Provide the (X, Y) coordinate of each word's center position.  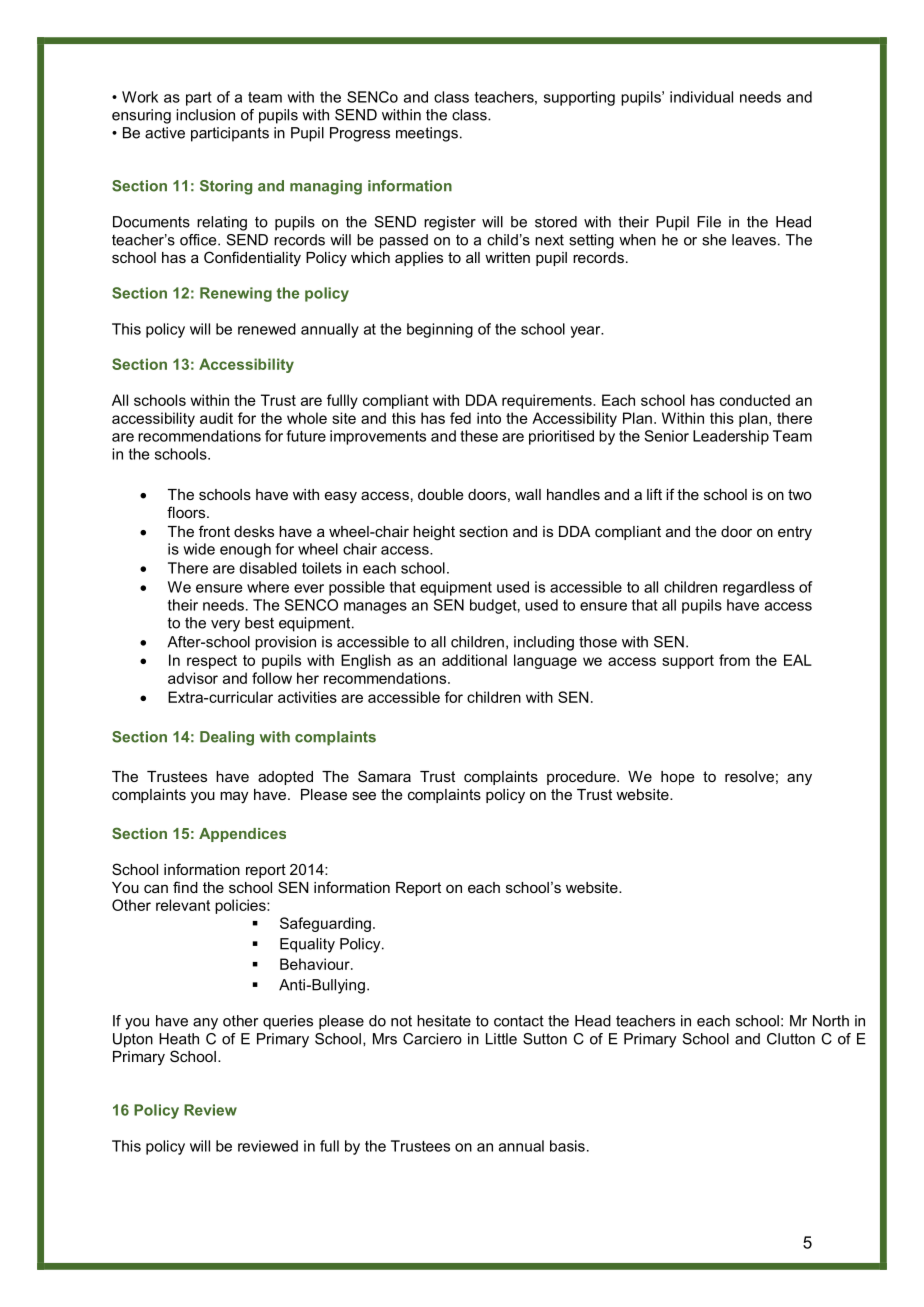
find (185, 887)
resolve (749, 776)
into (489, 418)
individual (701, 97)
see (364, 795)
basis (567, 1146)
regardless (759, 588)
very (225, 626)
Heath (179, 1039)
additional (474, 660)
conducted (755, 400)
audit (216, 418)
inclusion (205, 115)
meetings (427, 134)
